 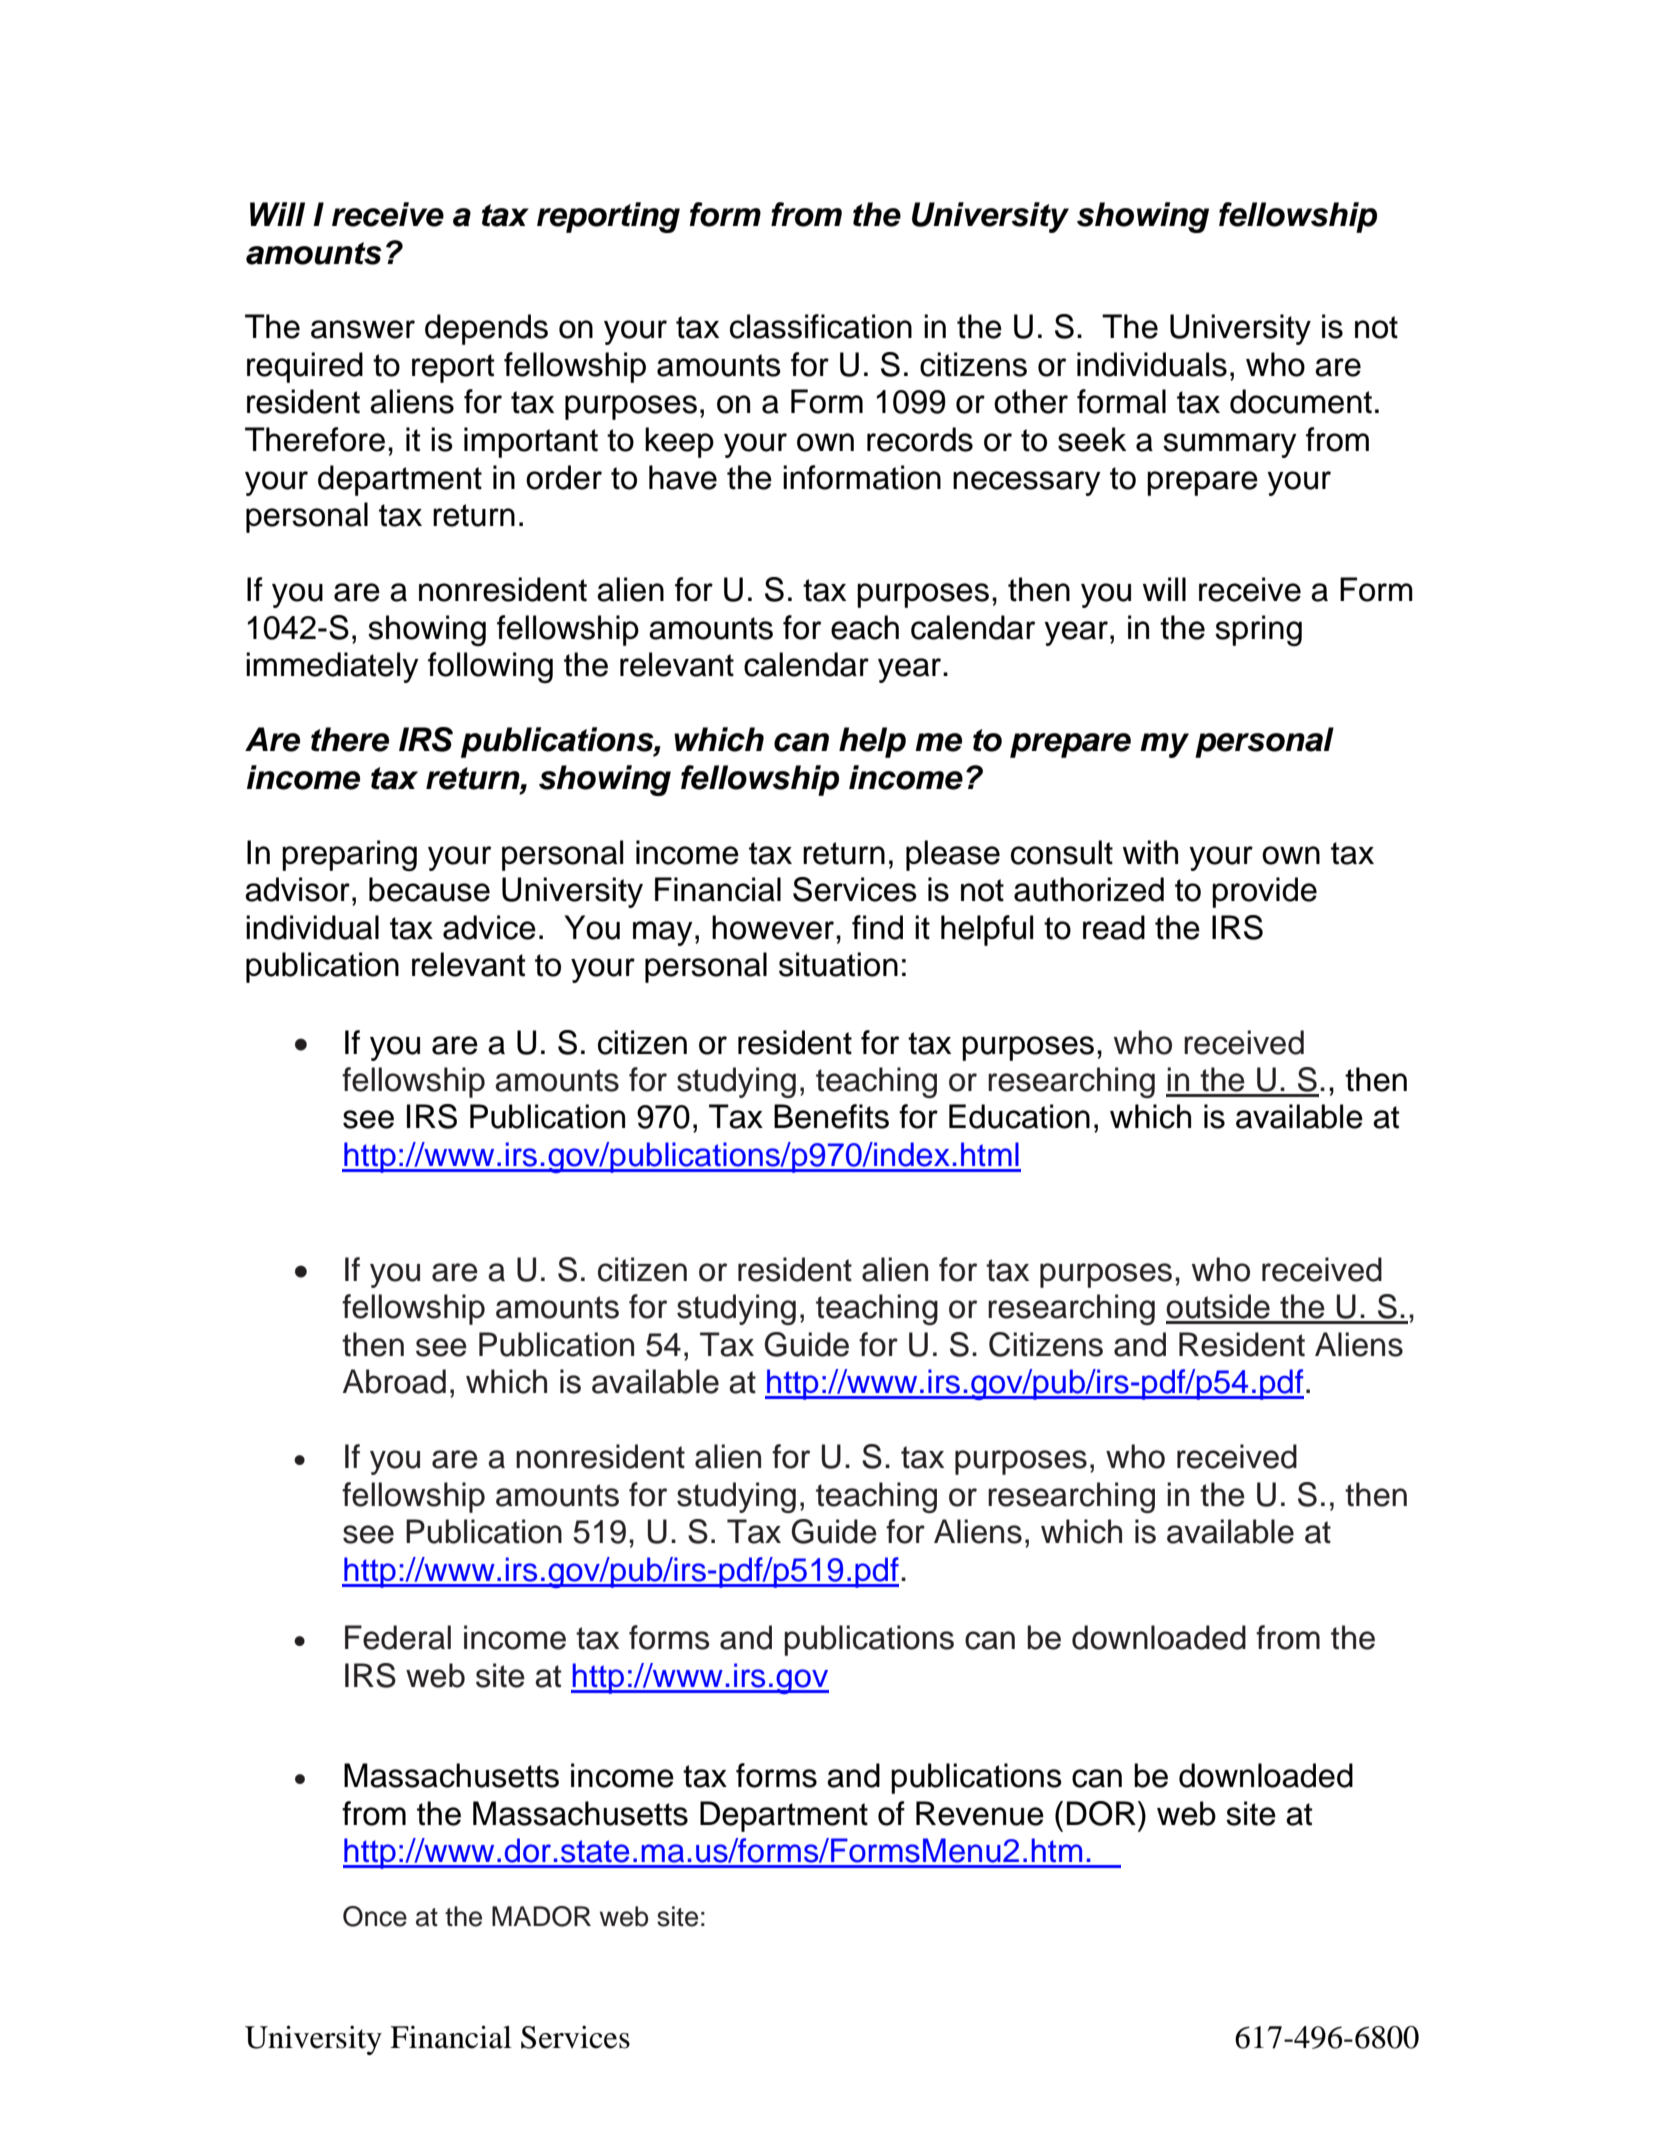 What do you see at coordinates (398, 1637) in the page?
I see `Federal` at bounding box center [398, 1637].
